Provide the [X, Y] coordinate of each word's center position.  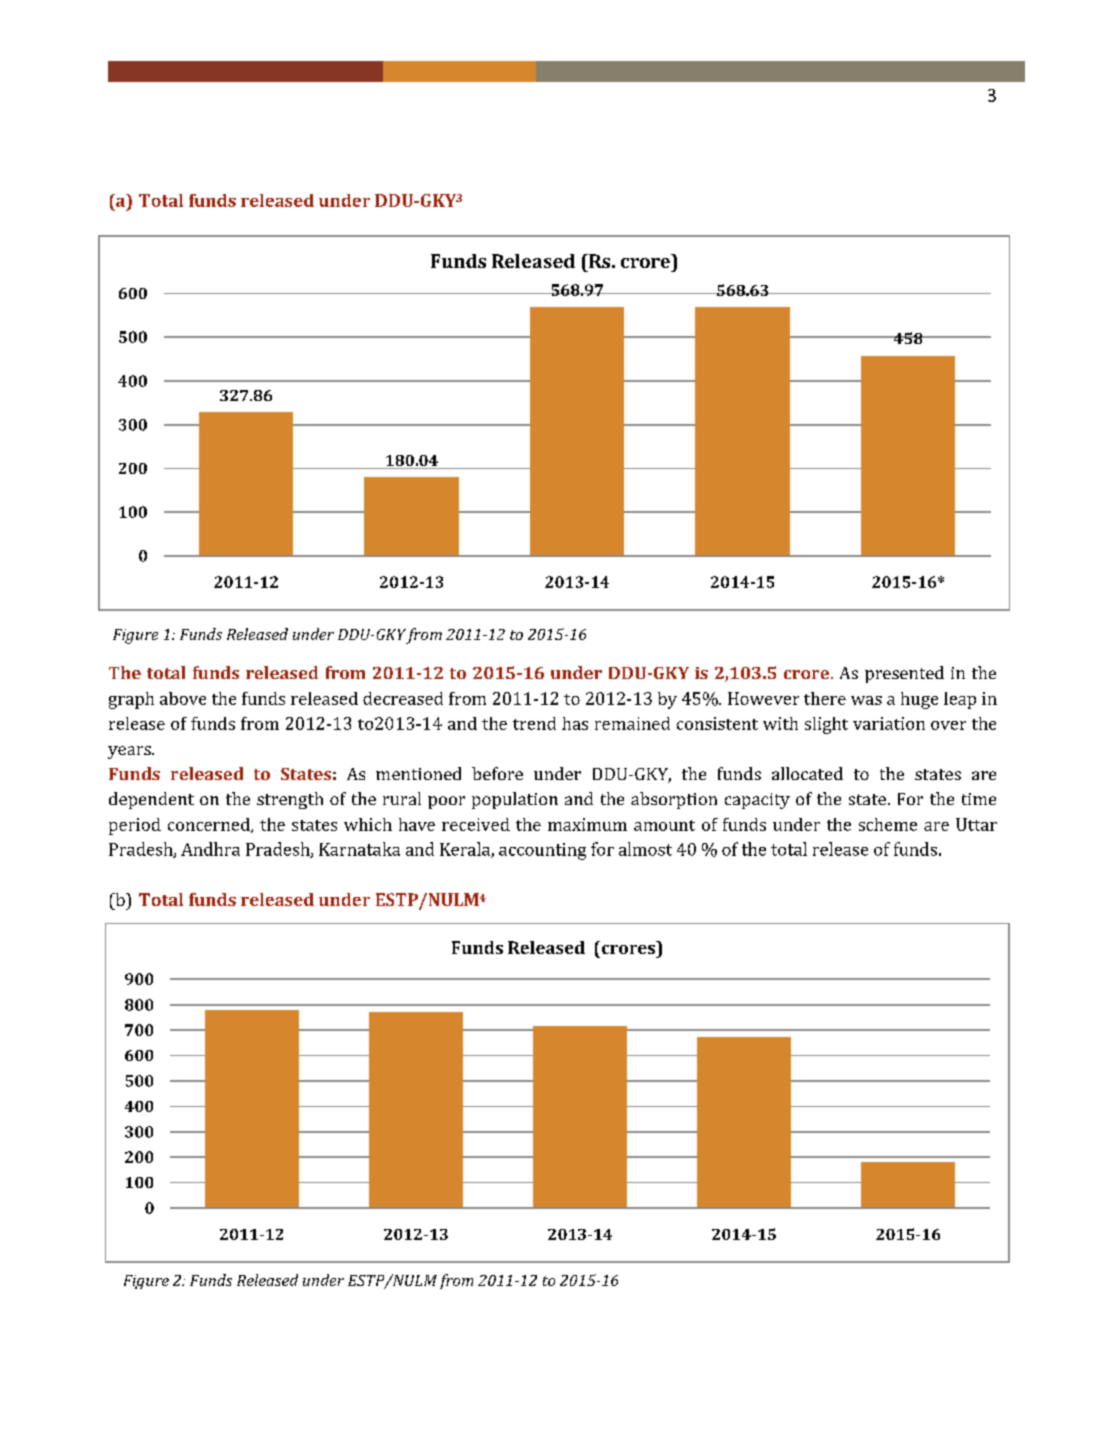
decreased [403, 698]
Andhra [210, 849]
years [130, 752]
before [497, 773]
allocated [807, 773]
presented [904, 674]
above [183, 698]
